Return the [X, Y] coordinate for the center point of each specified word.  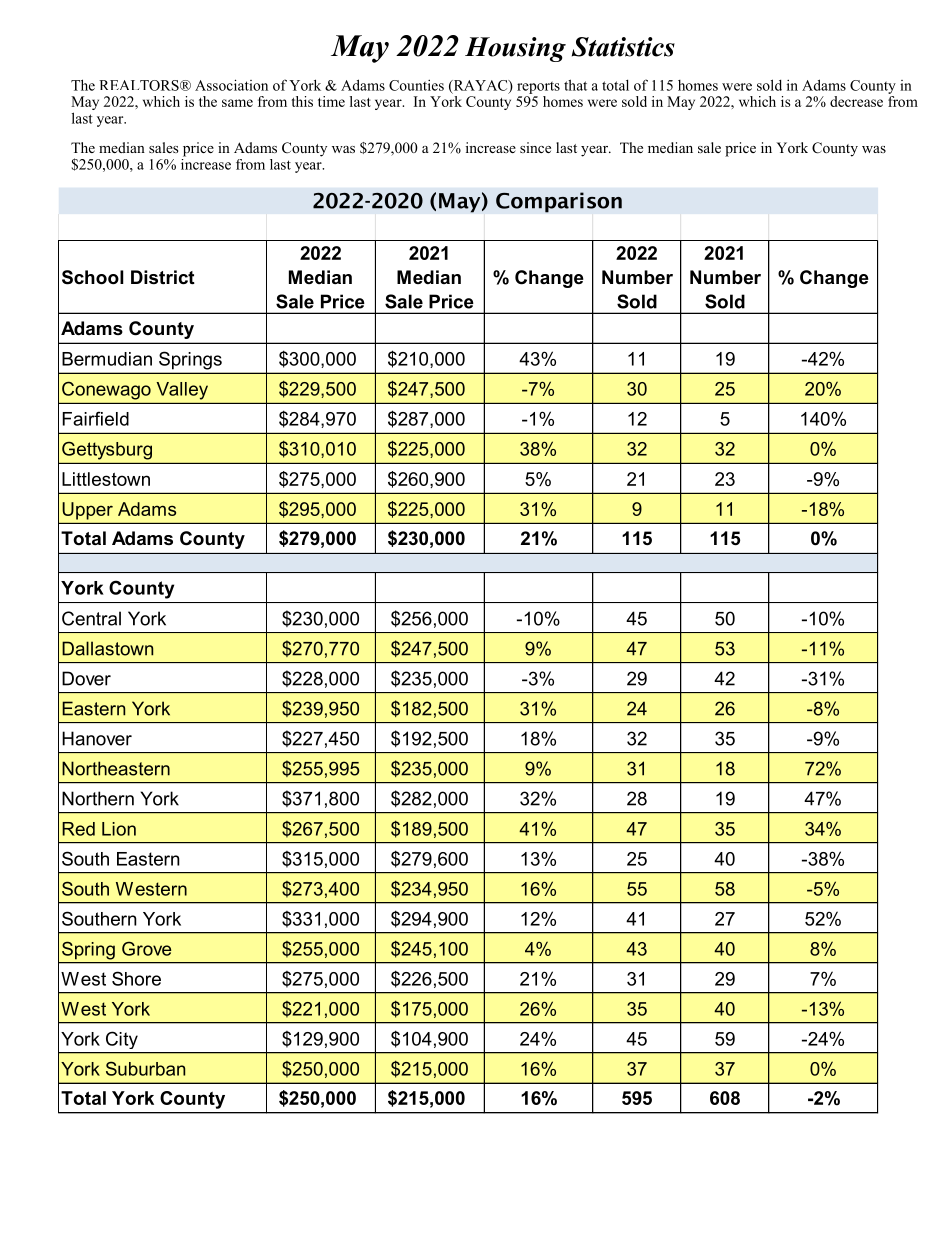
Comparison [559, 202]
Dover [86, 678]
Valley [182, 391]
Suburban [145, 1068]
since [535, 147]
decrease [856, 101]
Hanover [97, 738]
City [122, 1040]
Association [231, 85]
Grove [146, 948]
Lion [119, 829]
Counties [416, 85]
